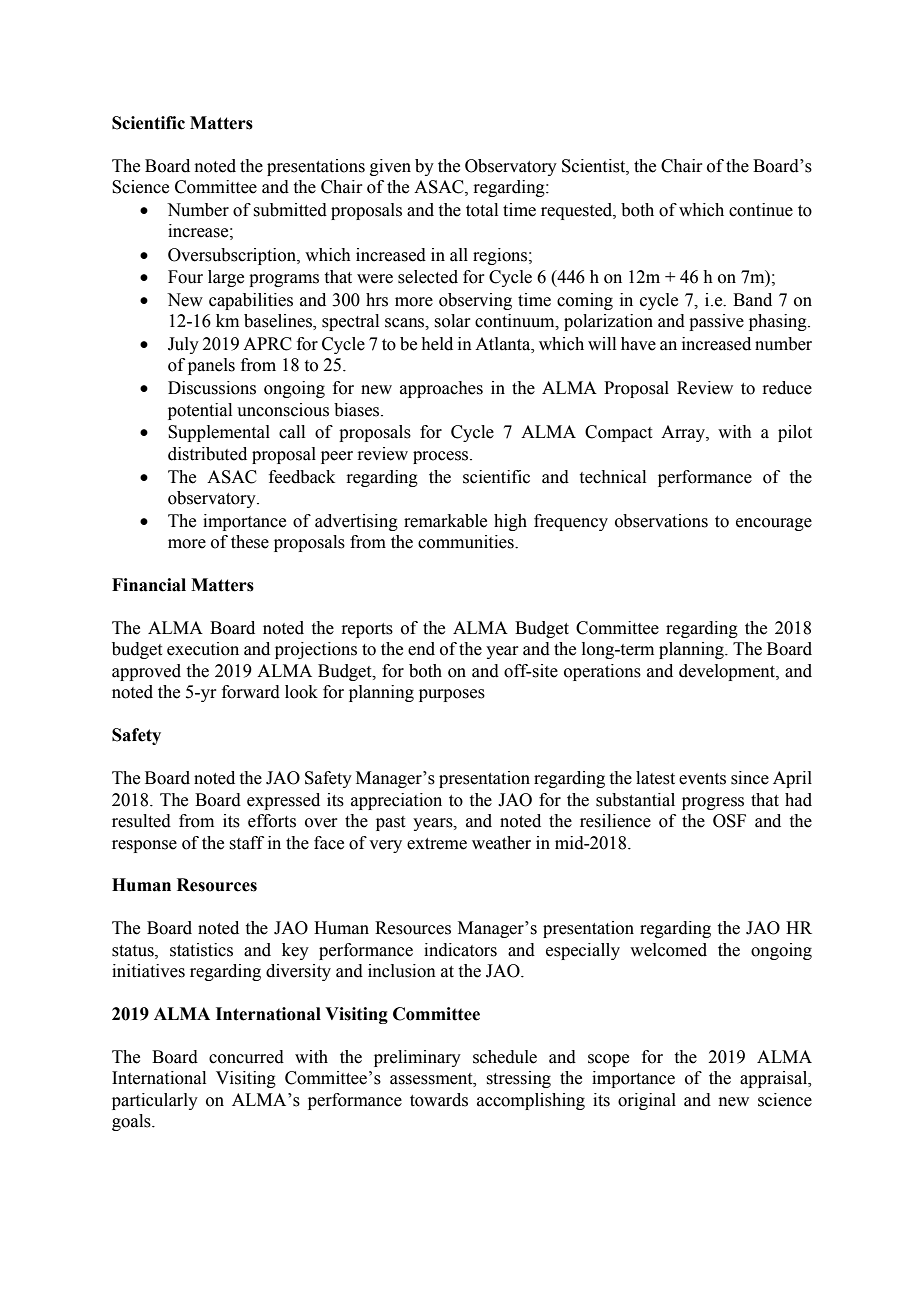 This screenshot has width=924, height=1308. What do you see at coordinates (396, 801) in the screenshot?
I see `appreciation` at bounding box center [396, 801].
